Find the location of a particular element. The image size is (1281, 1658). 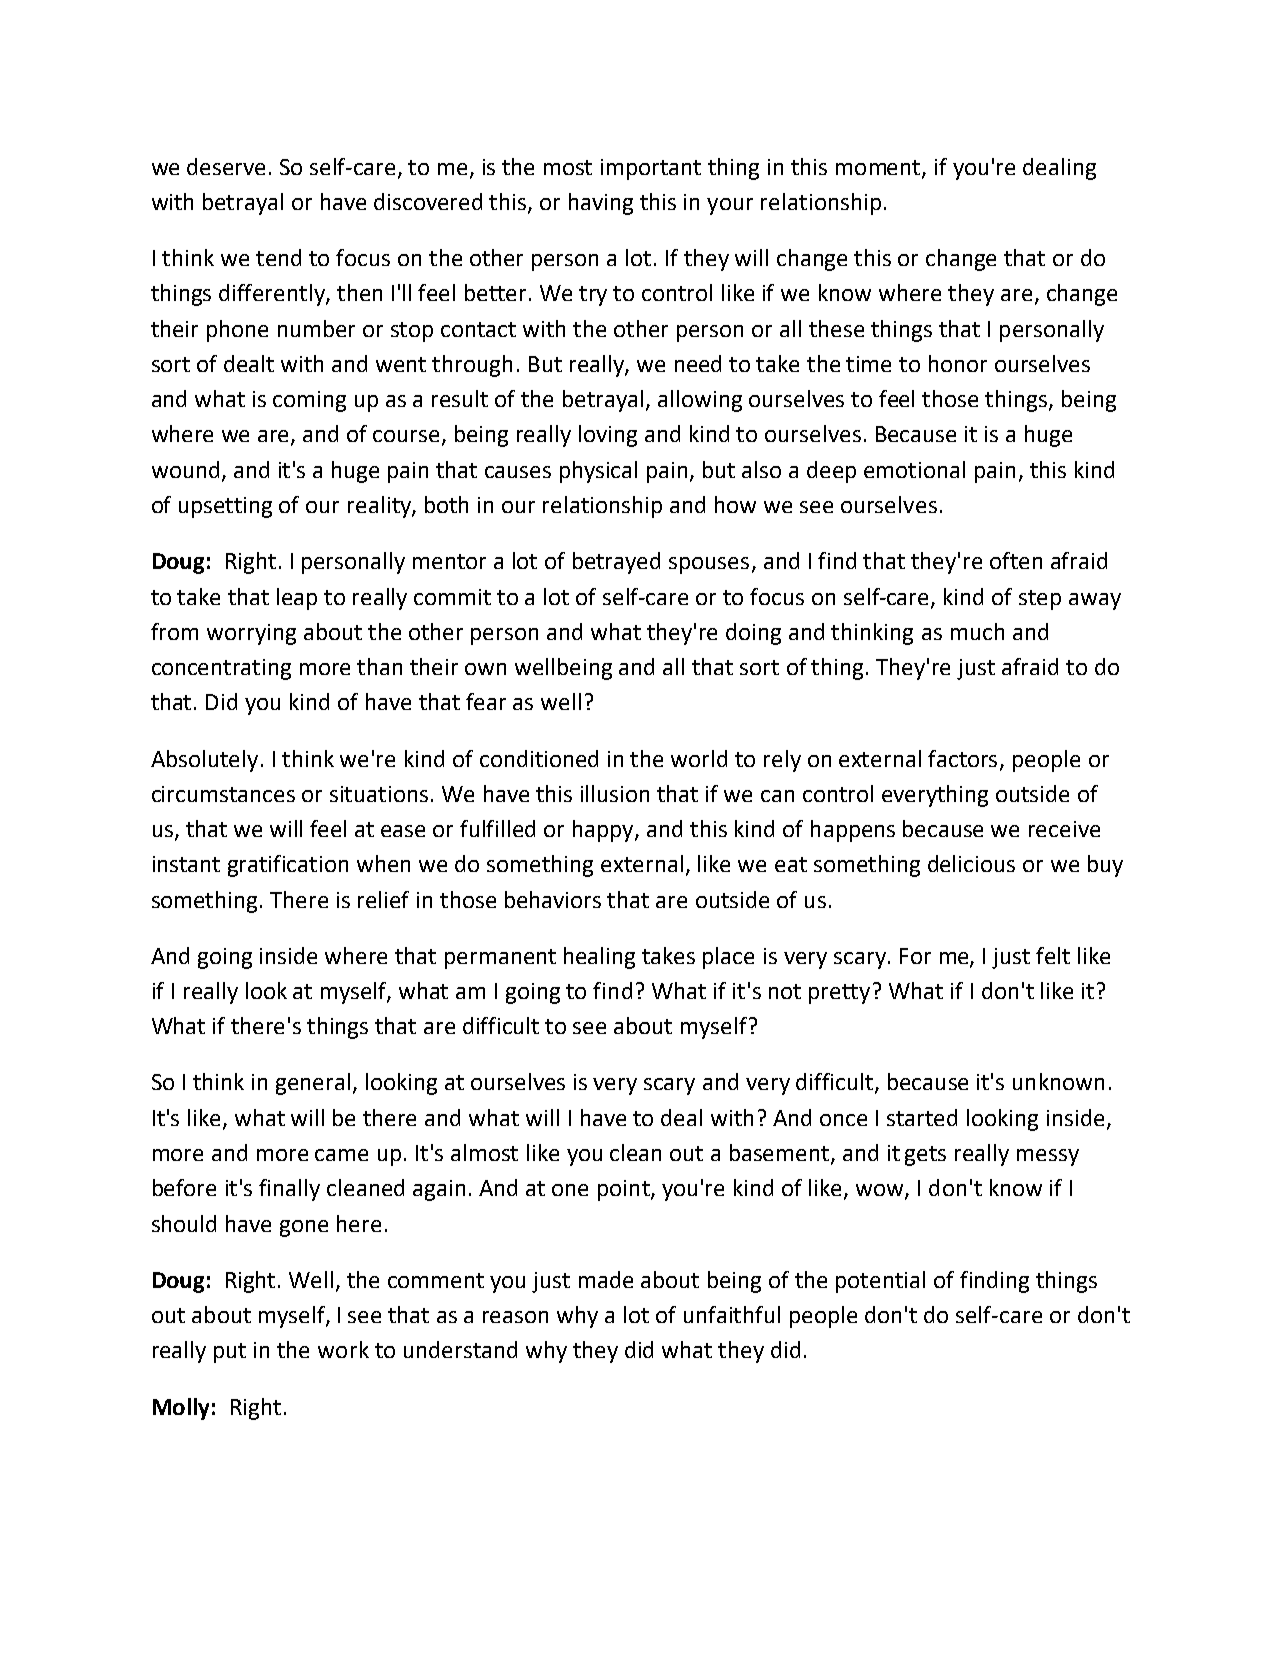

having is located at coordinates (601, 204).
